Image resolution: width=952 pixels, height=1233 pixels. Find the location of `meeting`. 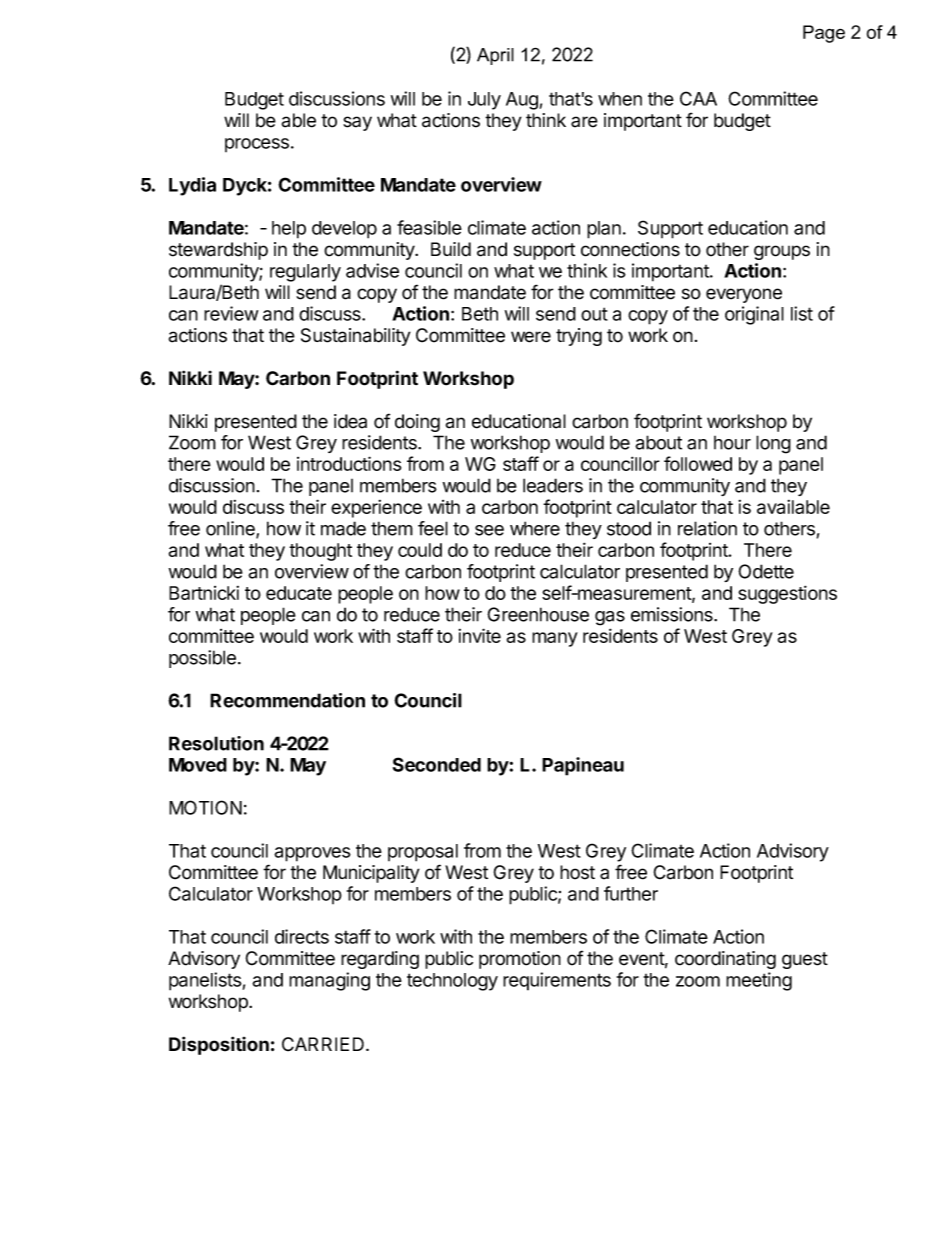

meeting is located at coordinates (759, 981).
